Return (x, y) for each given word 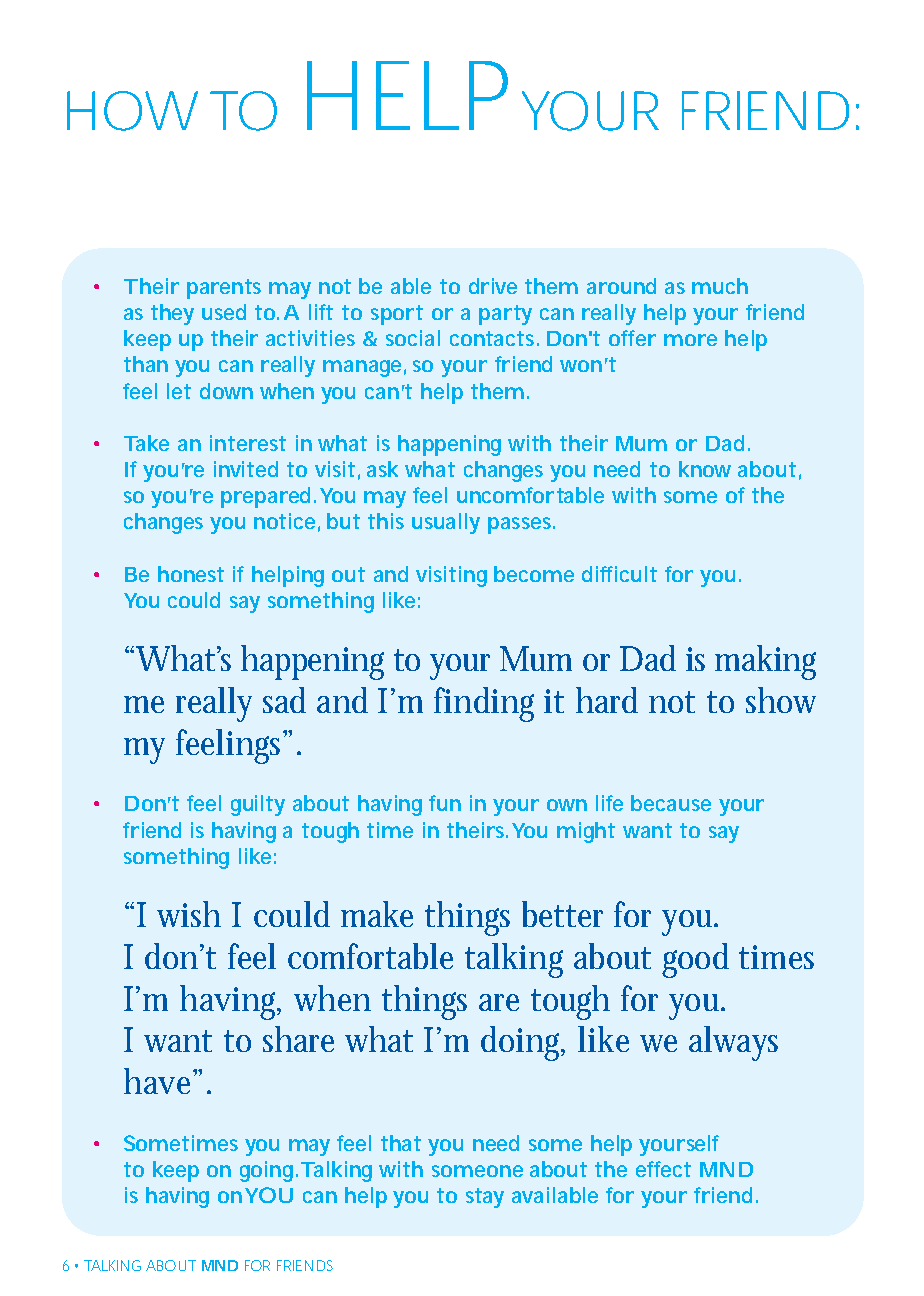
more (690, 340)
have (159, 1081)
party (505, 315)
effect (663, 1169)
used (224, 312)
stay (485, 1198)
